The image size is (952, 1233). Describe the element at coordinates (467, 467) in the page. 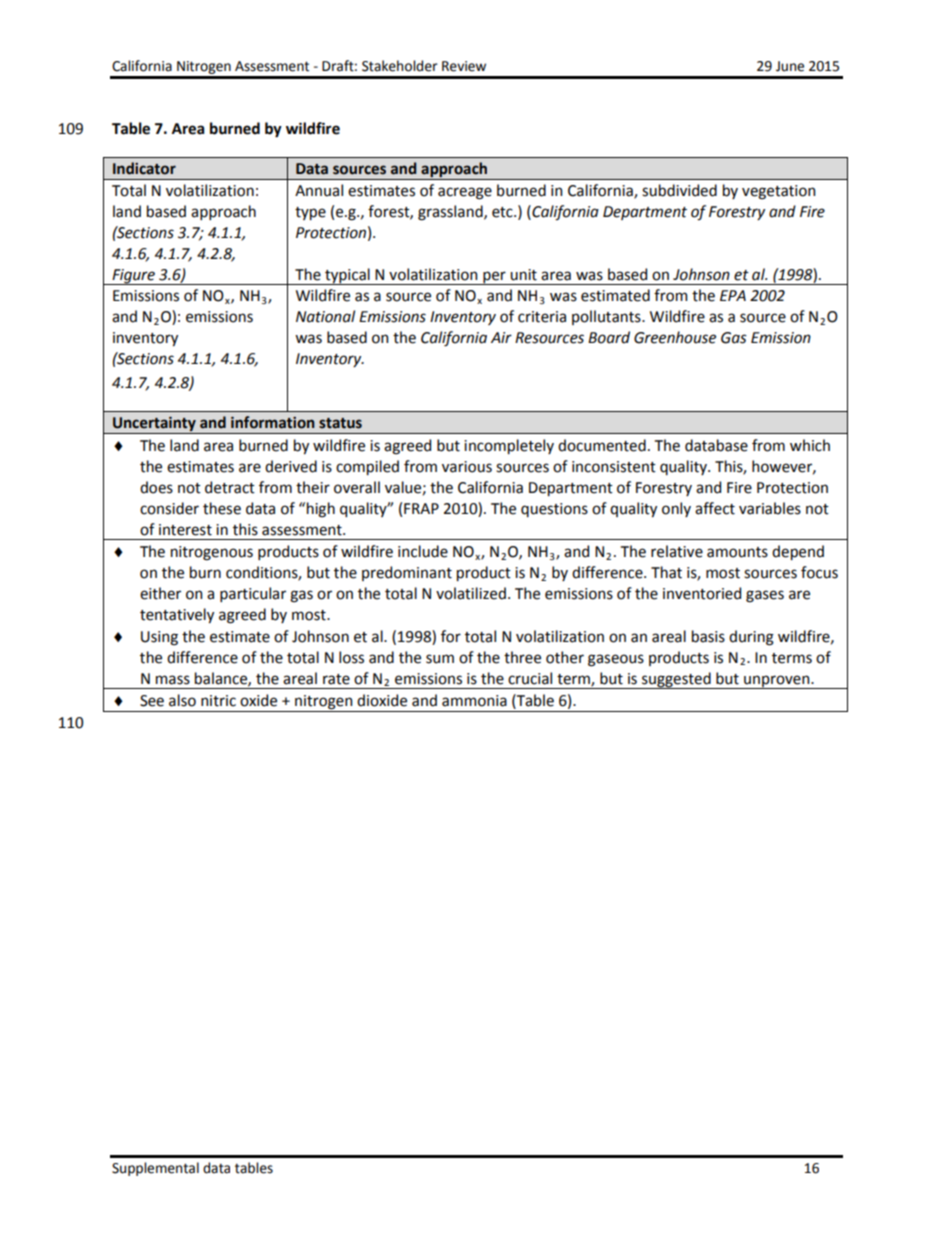

I see `various` at that location.
